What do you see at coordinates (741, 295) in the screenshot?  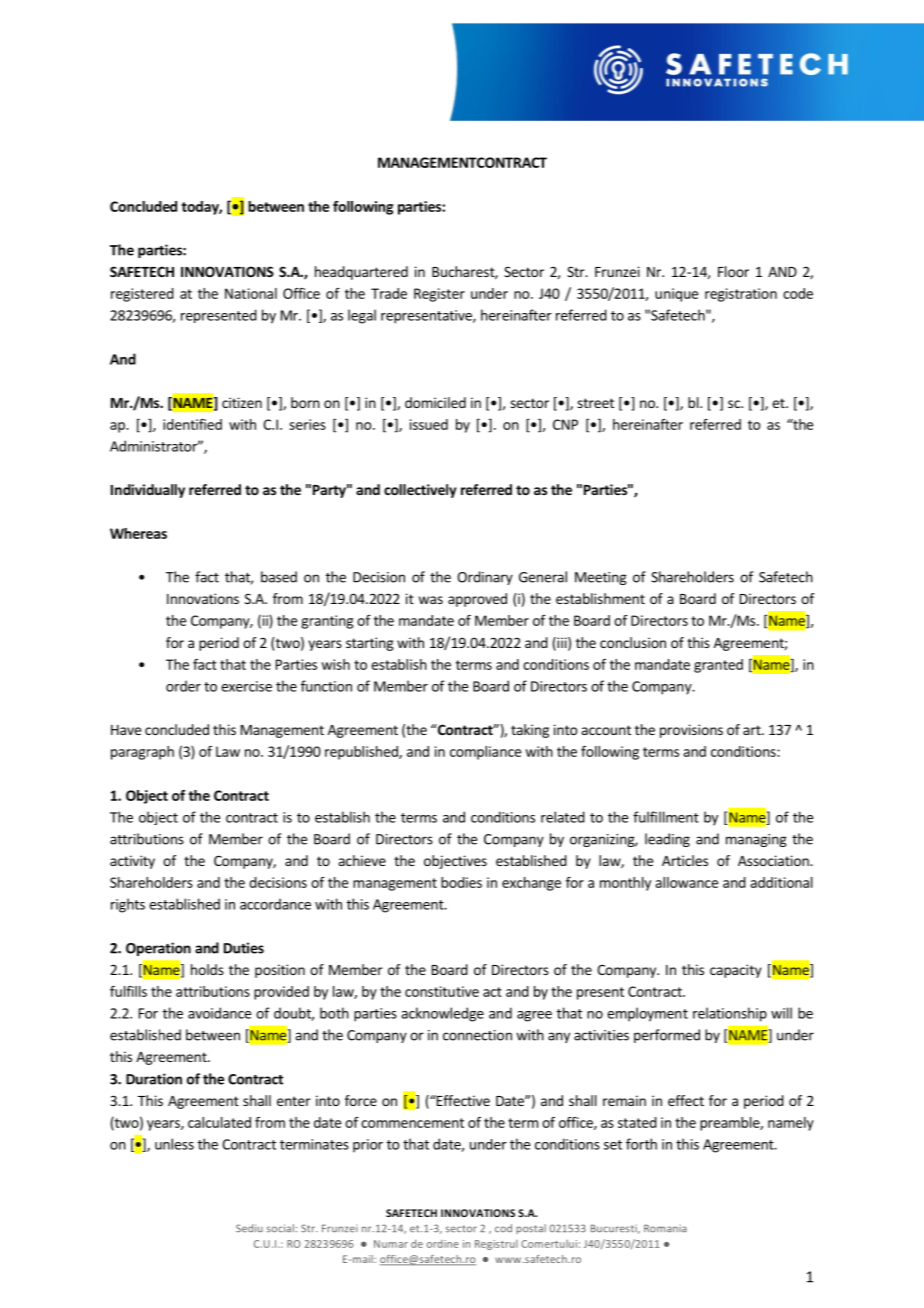 I see `registration` at bounding box center [741, 295].
